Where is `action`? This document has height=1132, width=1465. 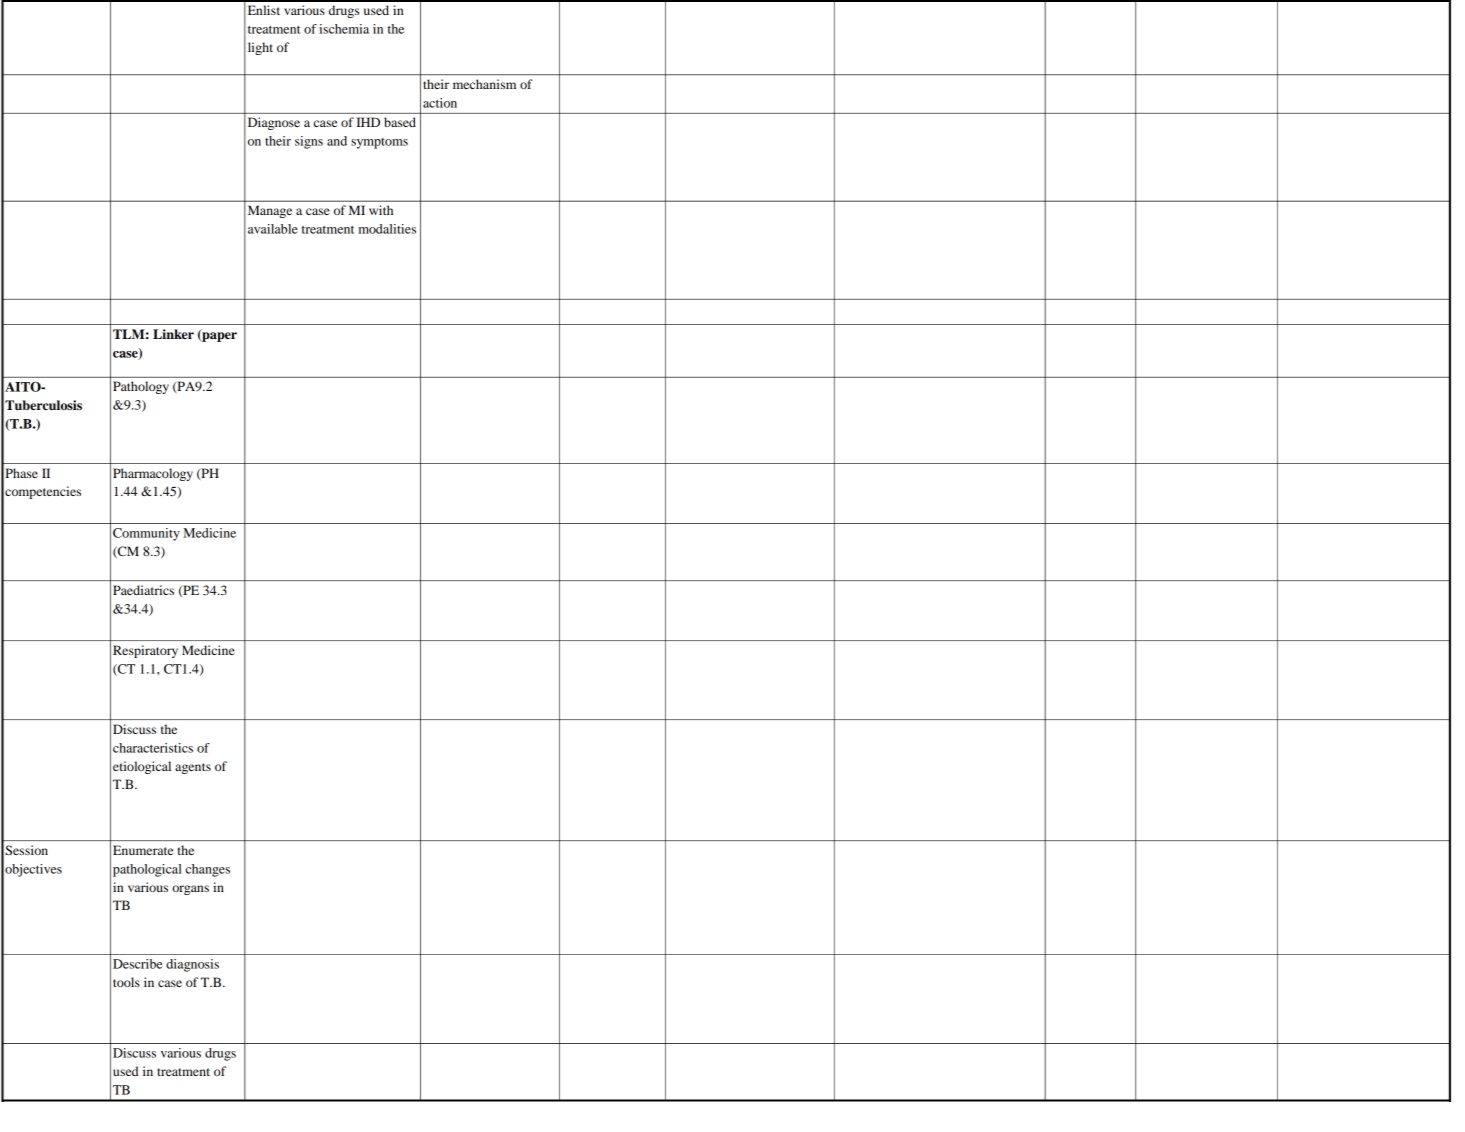 action is located at coordinates (440, 103).
